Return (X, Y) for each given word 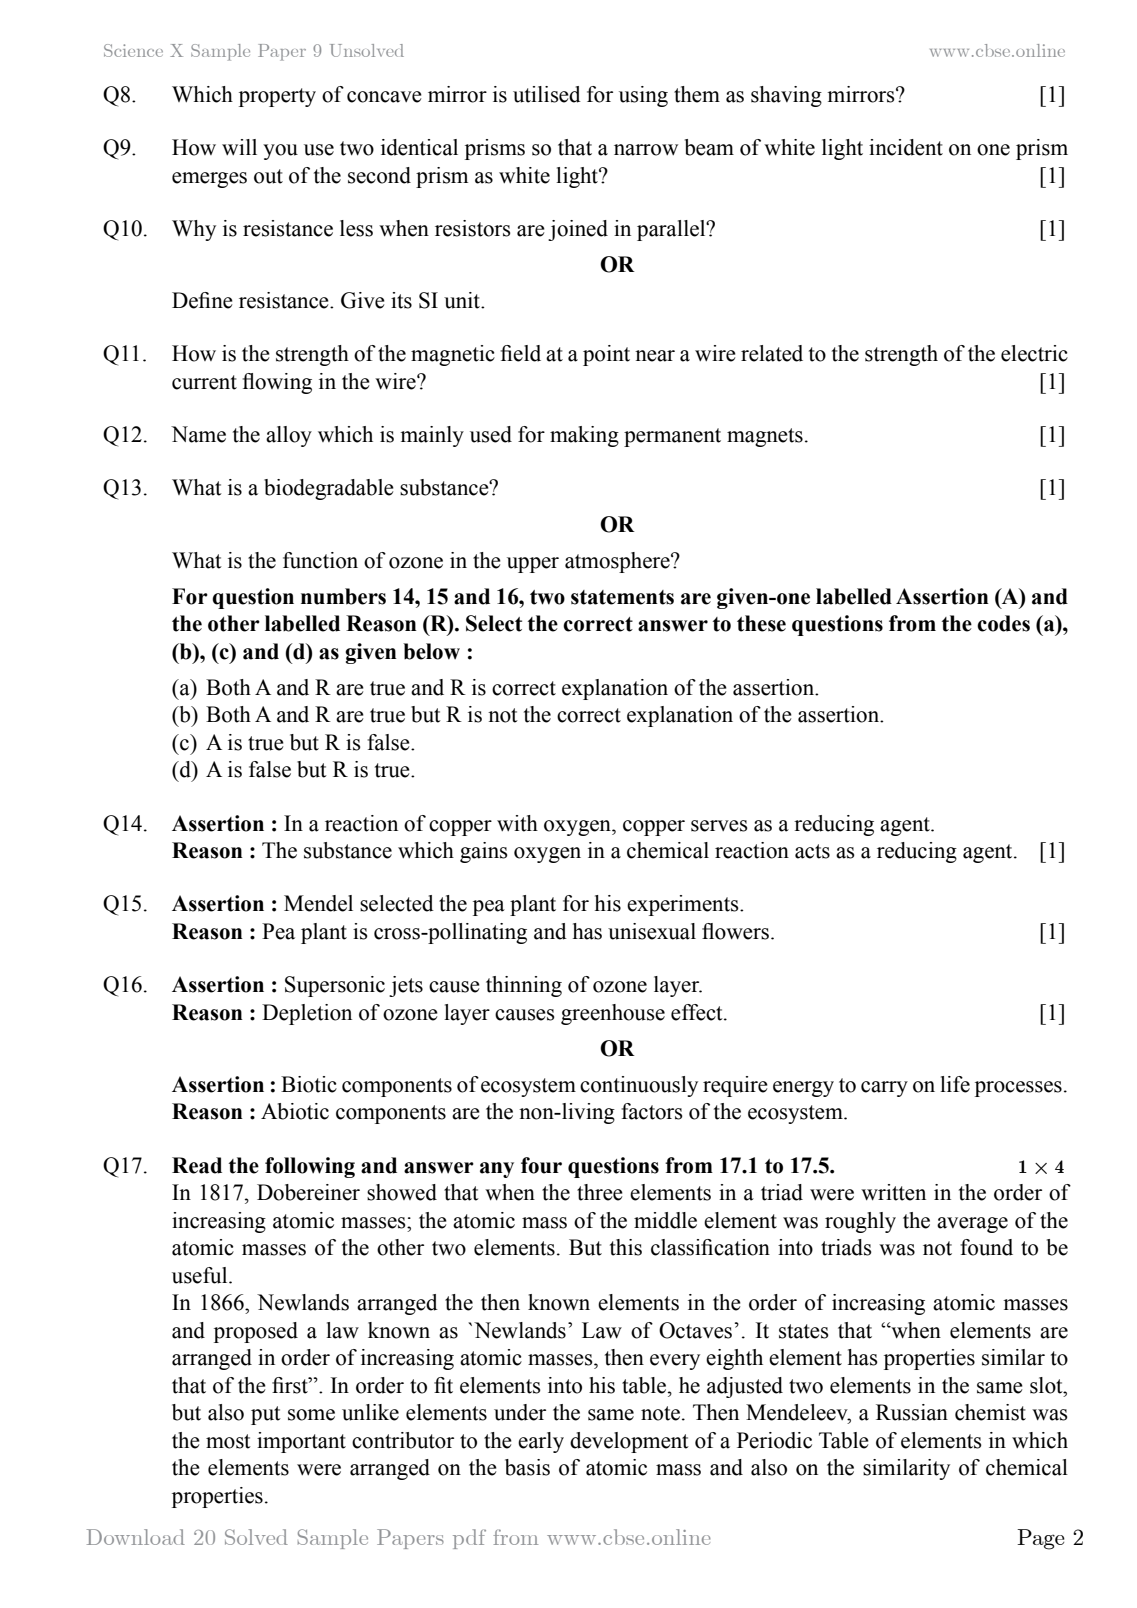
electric (1034, 353)
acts (812, 851)
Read (197, 1165)
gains (484, 852)
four (541, 1165)
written (893, 1192)
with (517, 823)
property (277, 97)
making (584, 436)
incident (906, 147)
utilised (547, 94)
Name (198, 434)
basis (527, 1467)
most (228, 1441)
